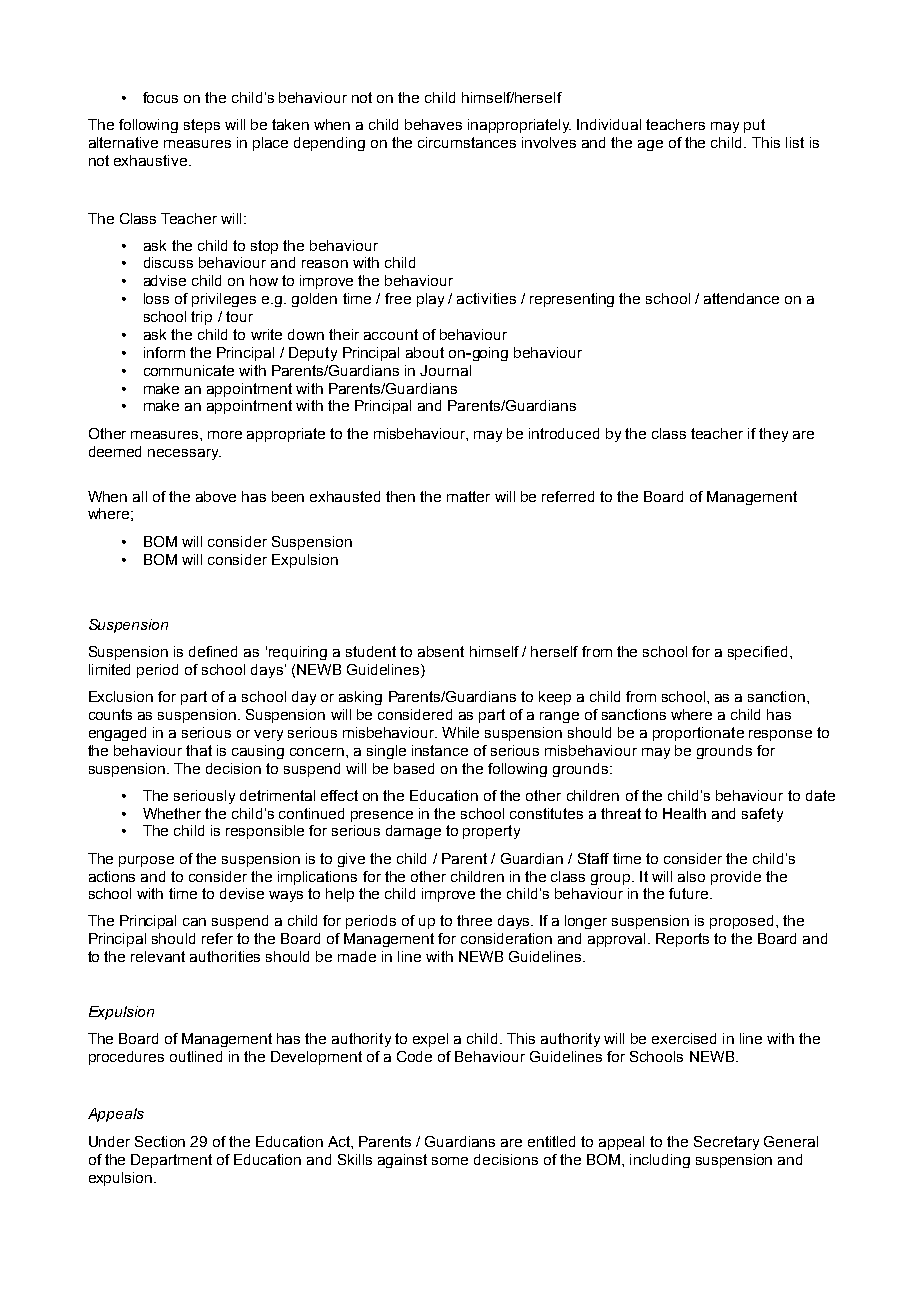 This screenshot has width=924, height=1308. Describe the element at coordinates (795, 142) in the screenshot. I see `list` at that location.
